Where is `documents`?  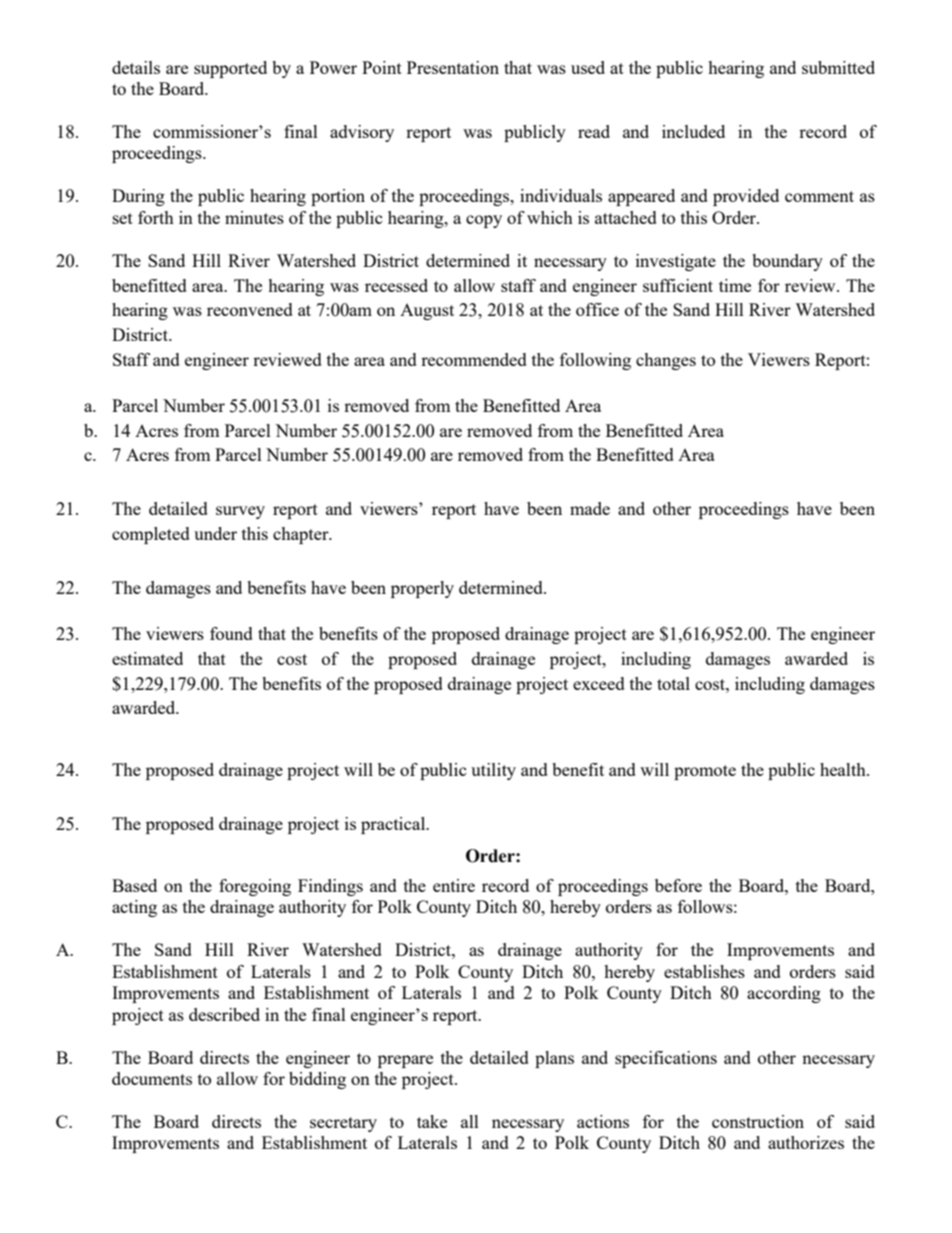
documents is located at coordinates (152, 1078).
